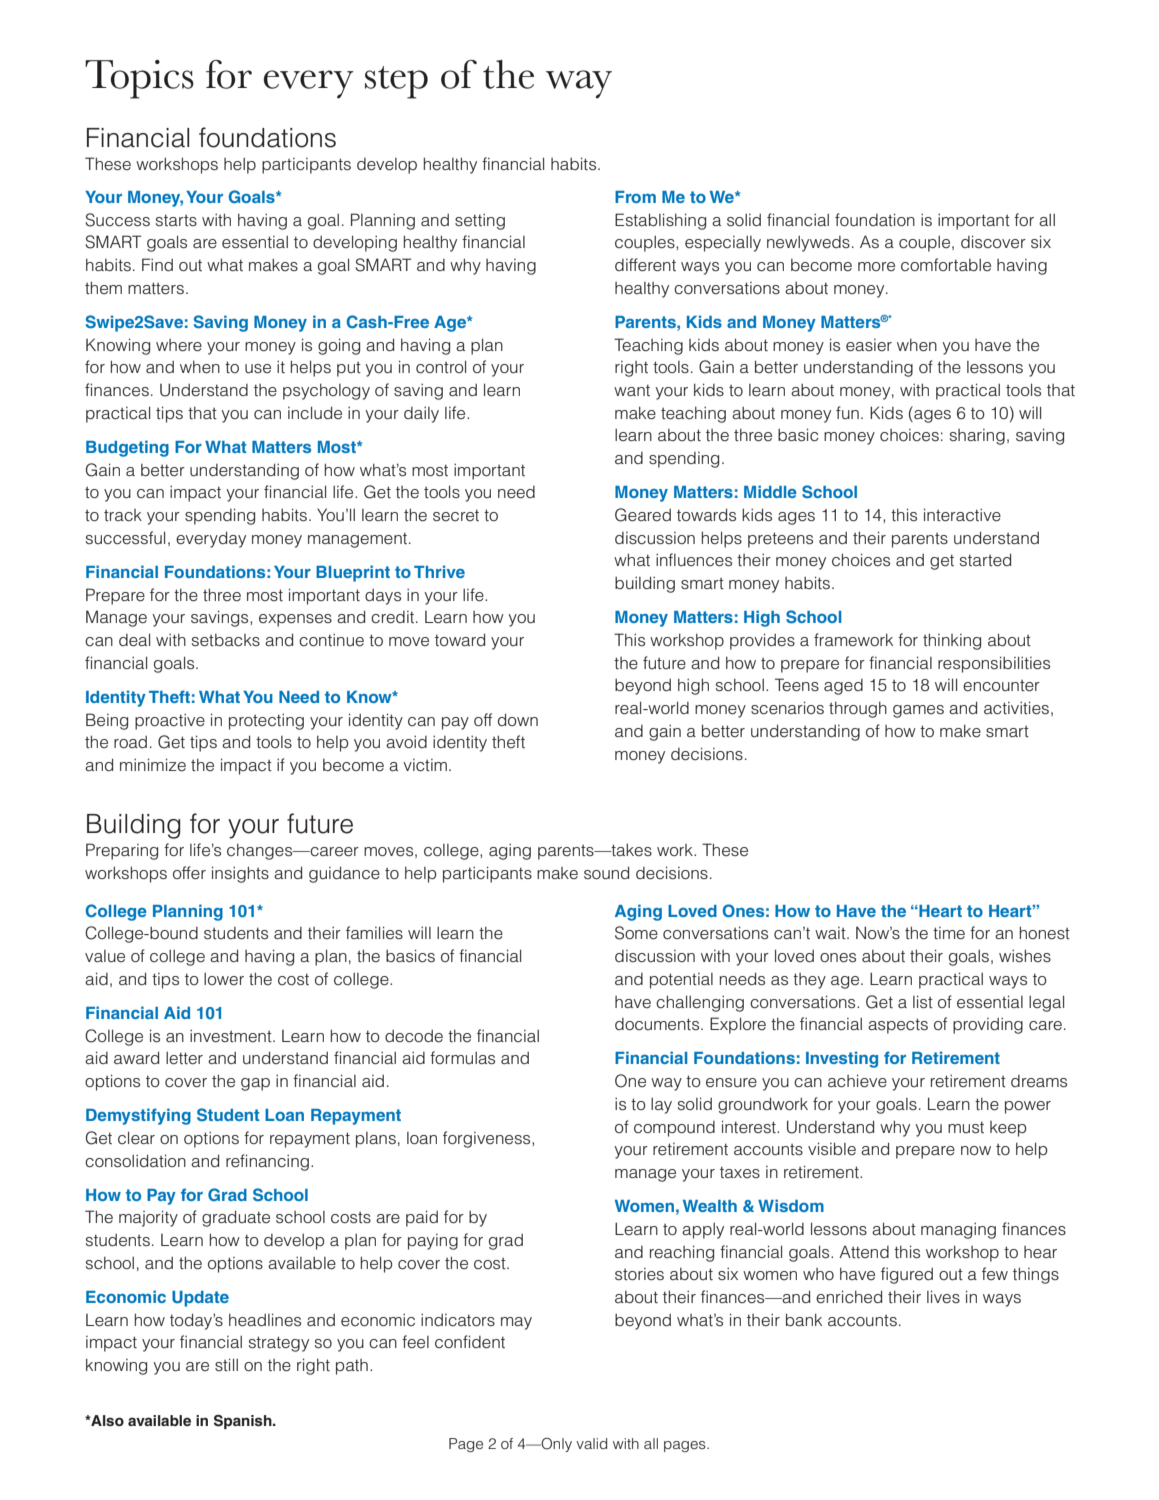  I want to click on down, so click(518, 719).
